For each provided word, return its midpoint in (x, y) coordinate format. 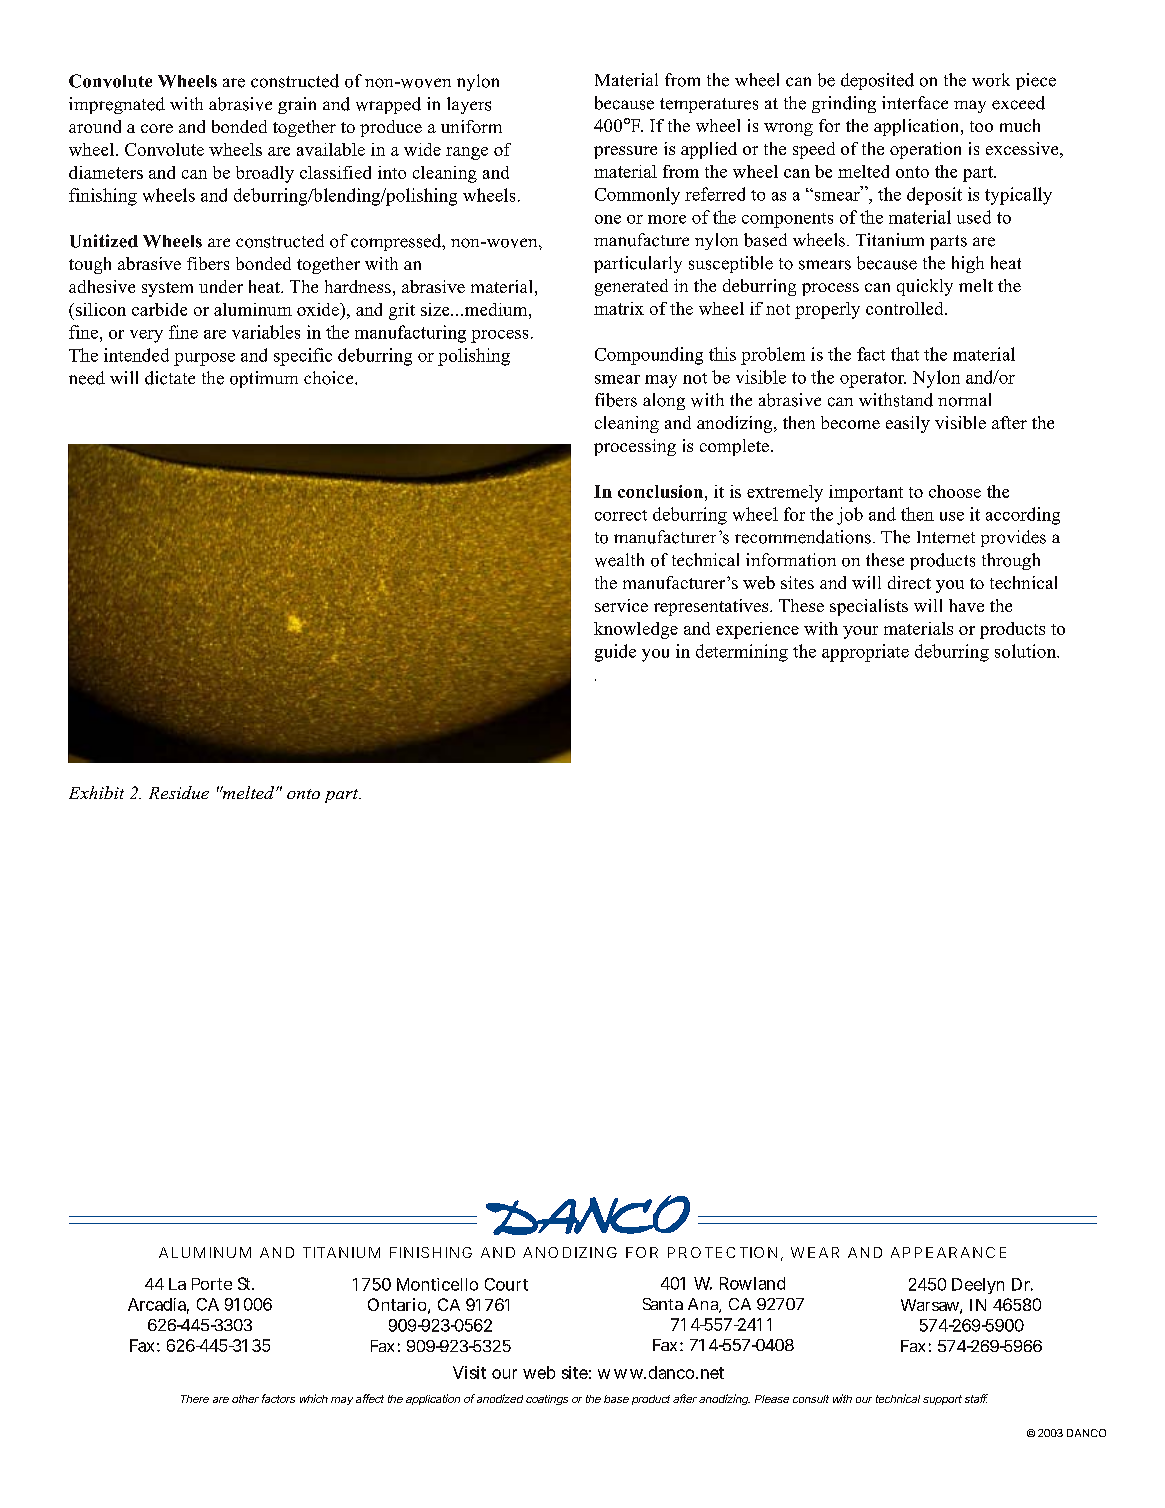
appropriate (865, 653)
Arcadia (157, 1304)
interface (915, 103)
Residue (179, 792)
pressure (625, 152)
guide (615, 653)
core (157, 128)
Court (506, 1284)
